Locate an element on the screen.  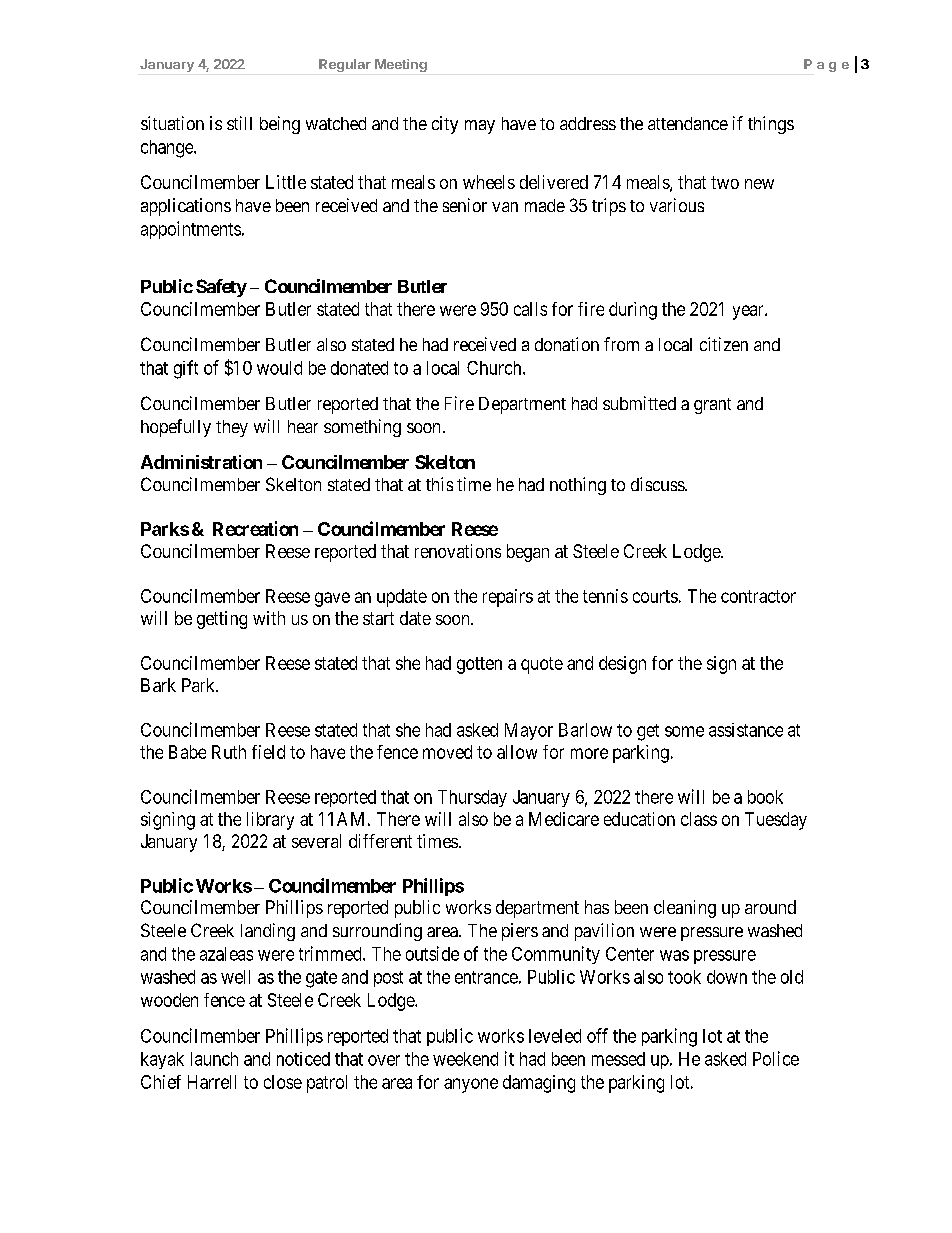
would is located at coordinates (279, 368).
